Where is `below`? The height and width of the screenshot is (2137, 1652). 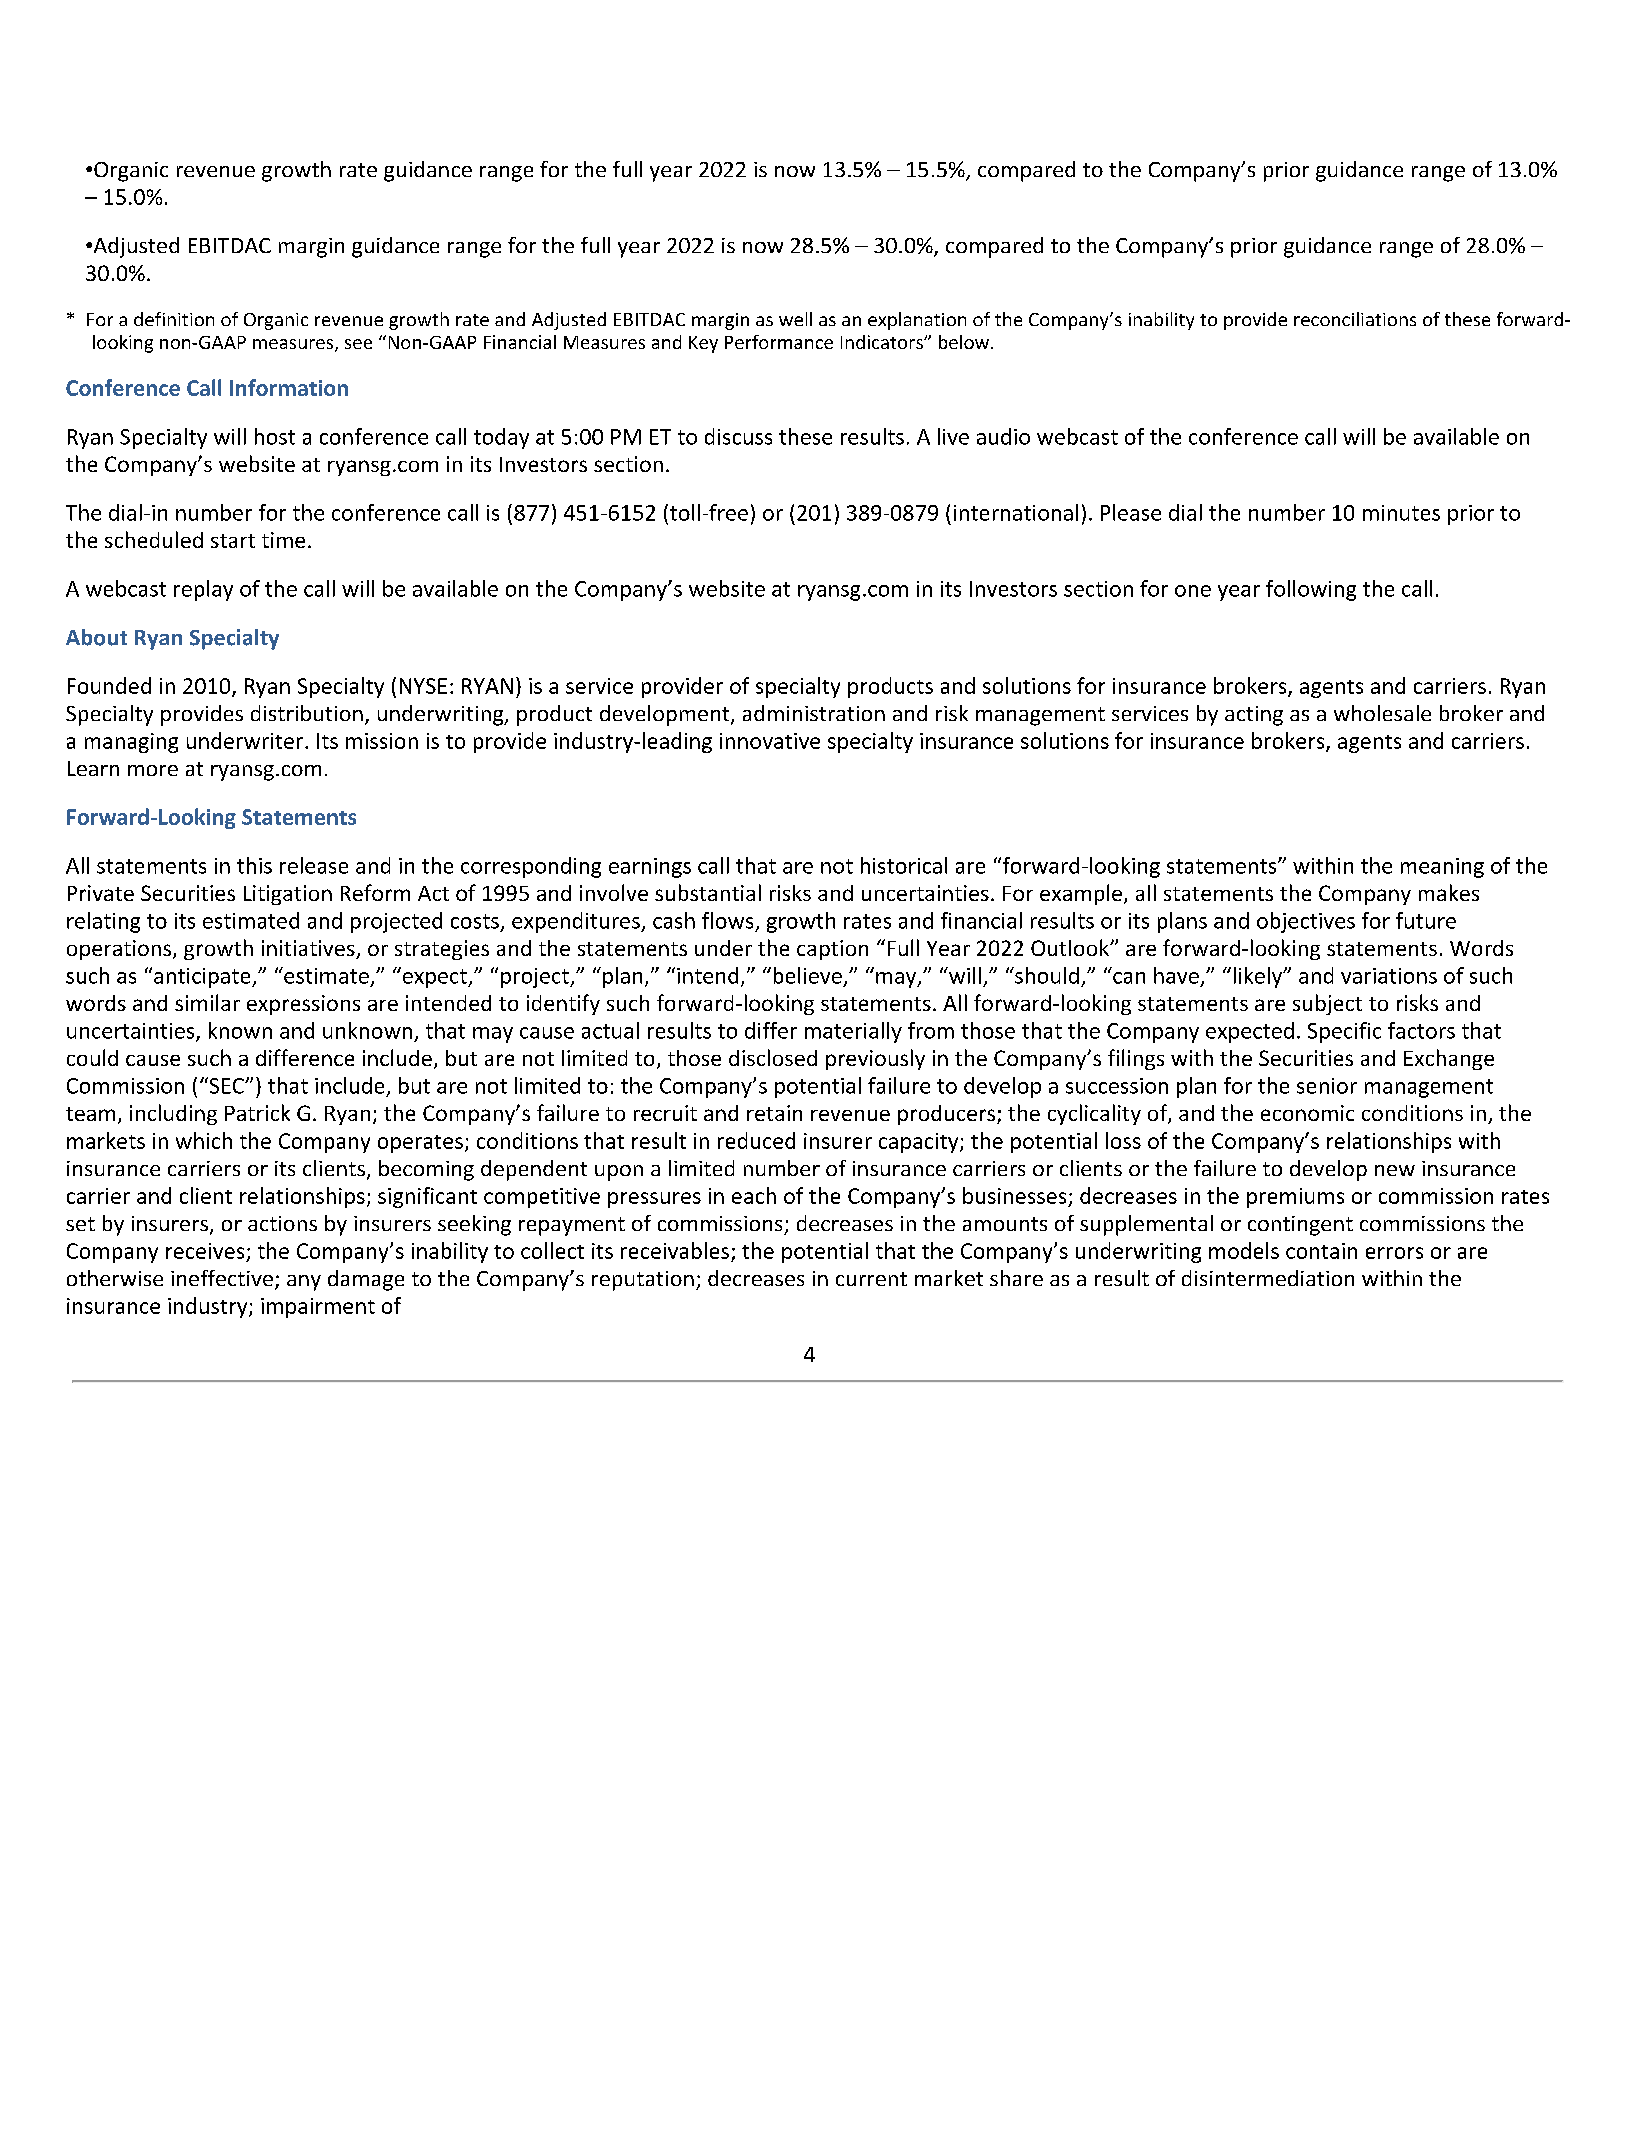
below is located at coordinates (965, 342).
